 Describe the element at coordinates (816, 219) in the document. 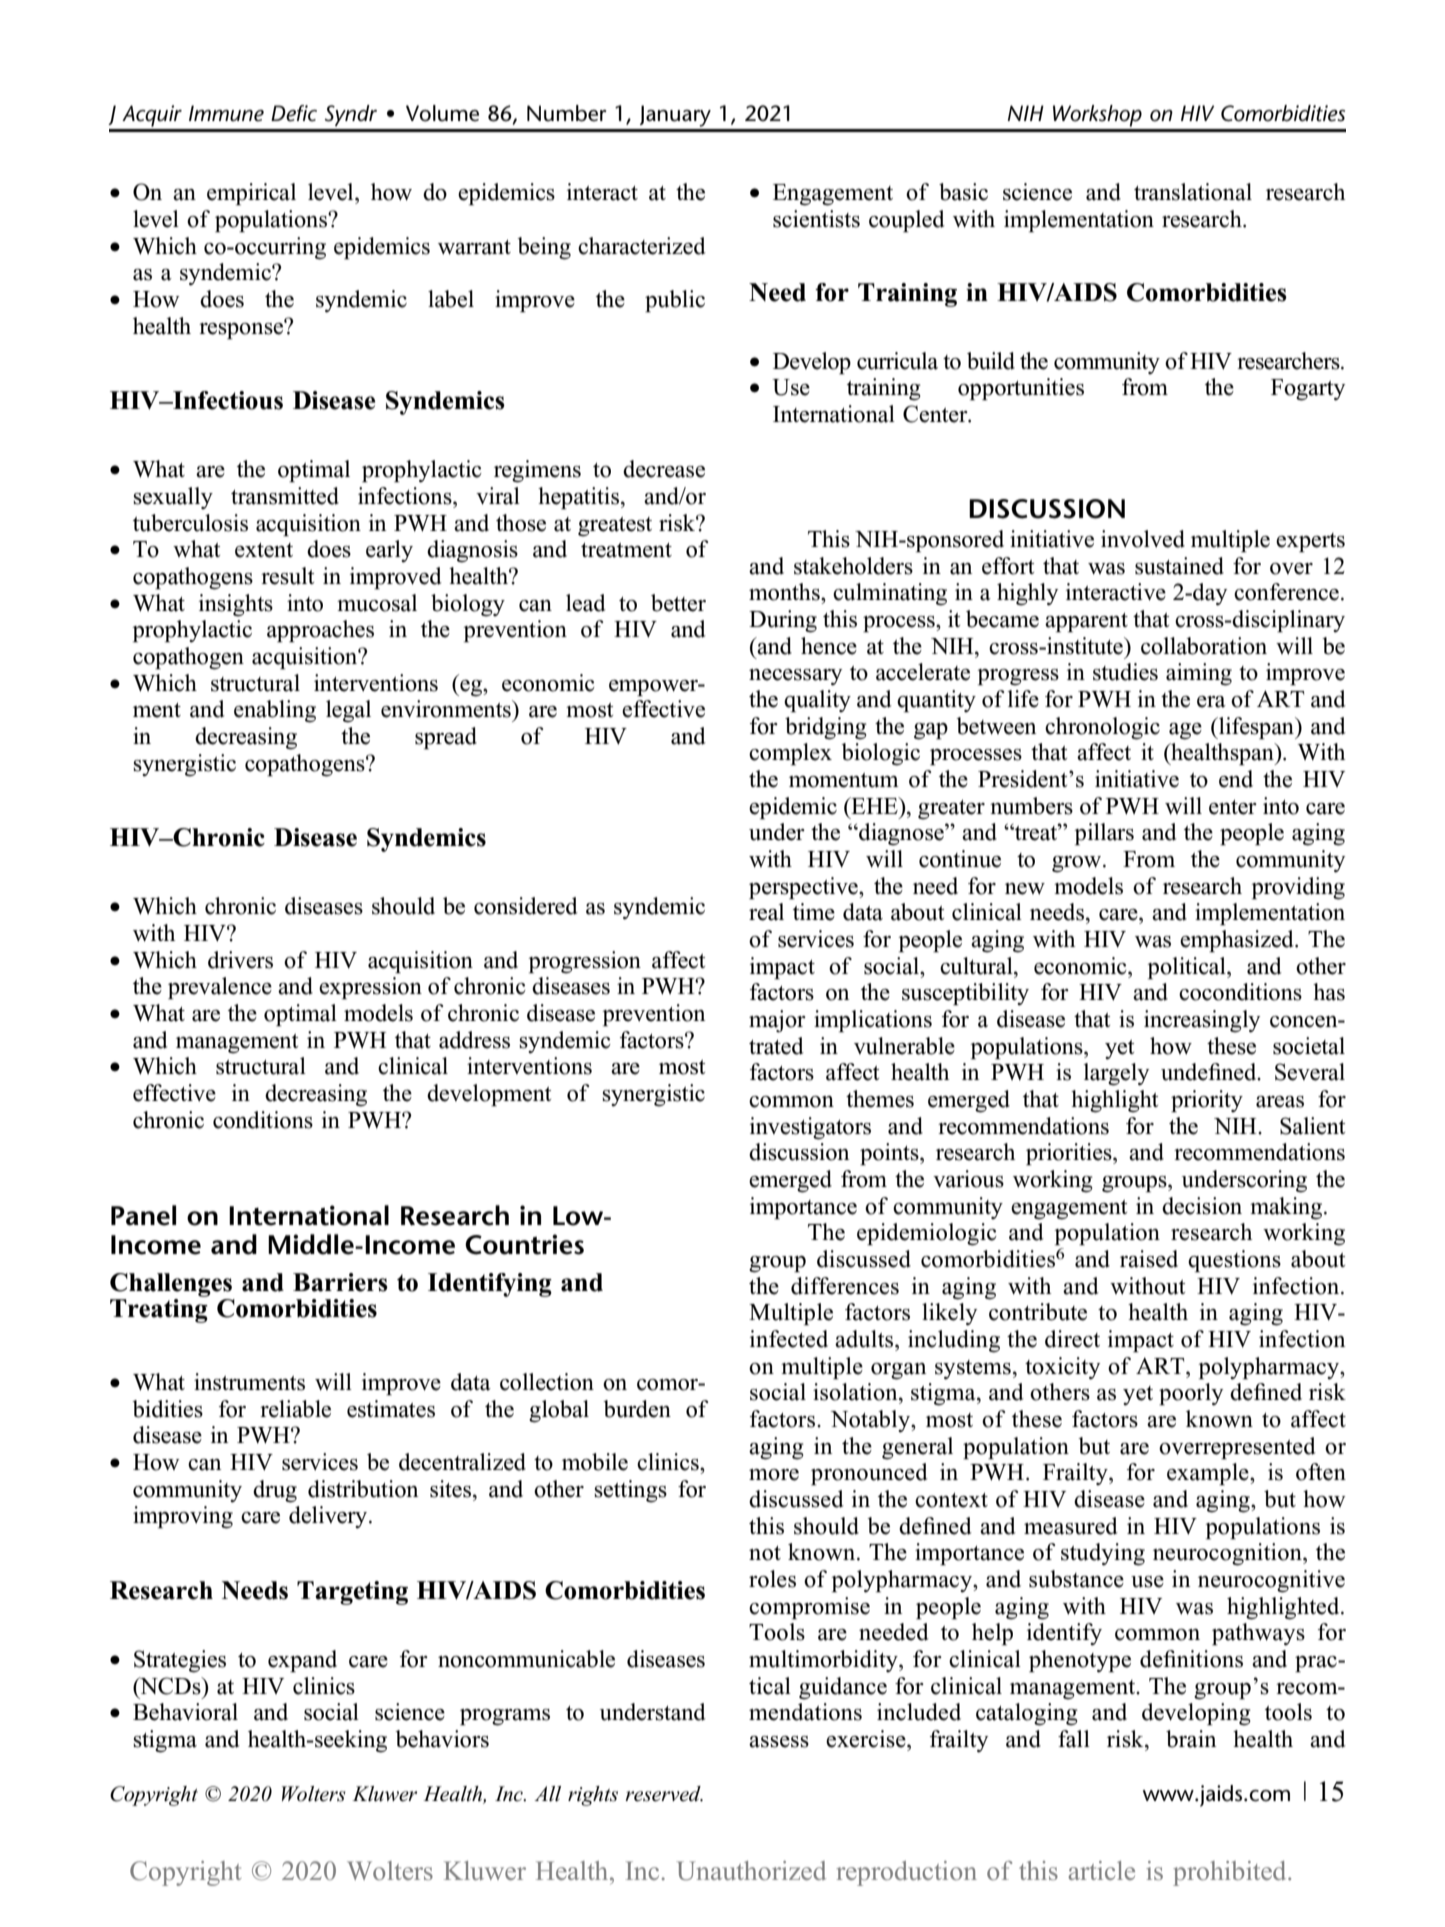

I see `scientists` at that location.
